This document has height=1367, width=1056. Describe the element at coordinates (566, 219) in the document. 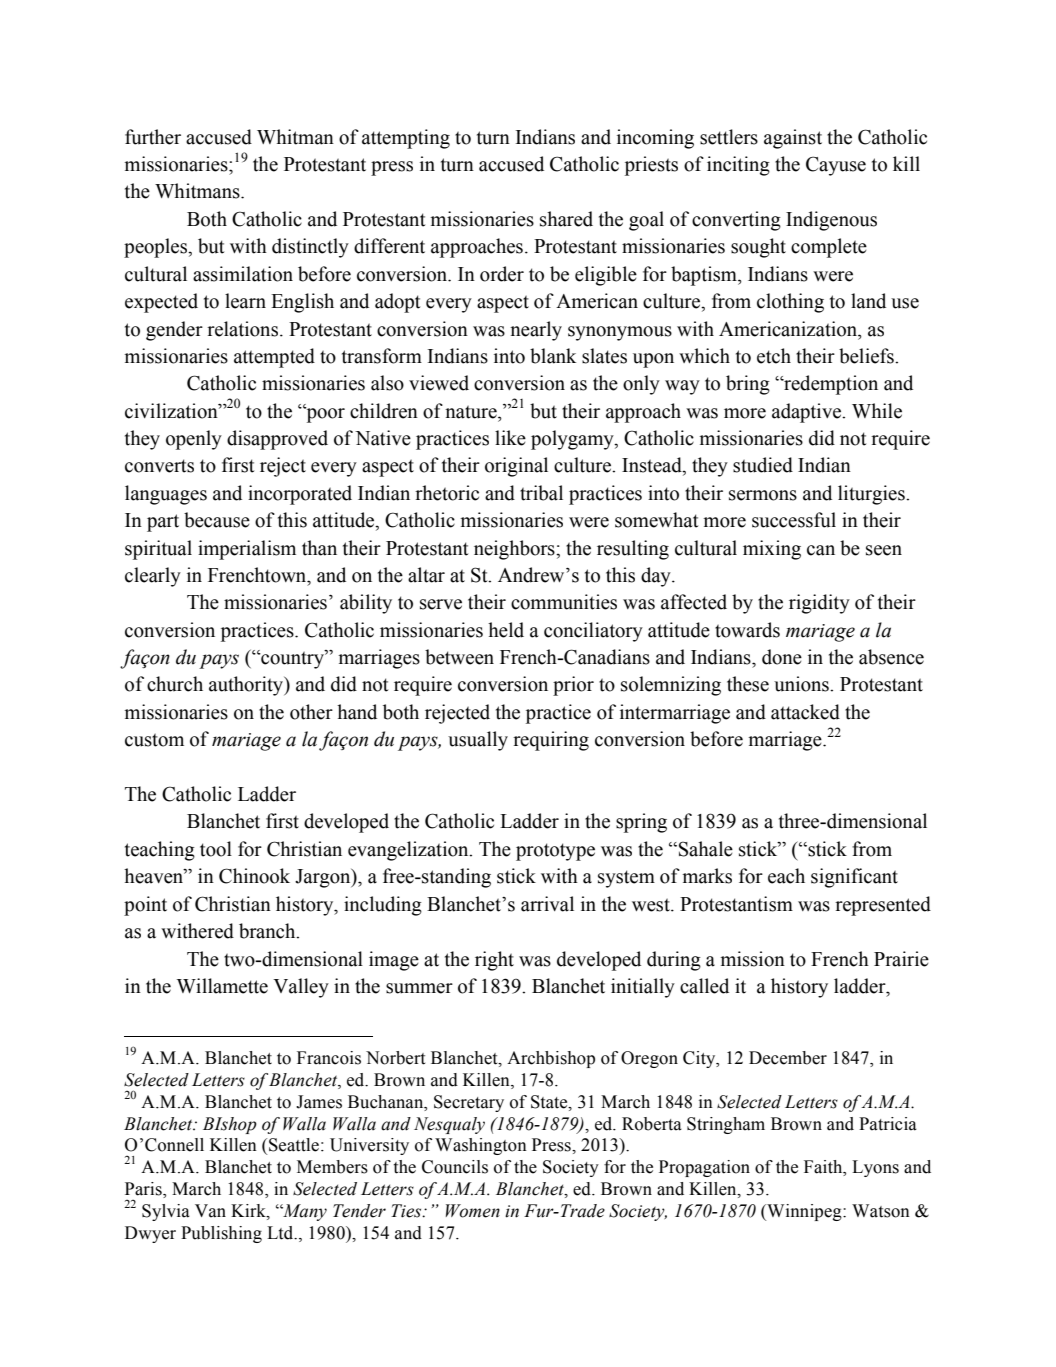

I see `shared` at that location.
